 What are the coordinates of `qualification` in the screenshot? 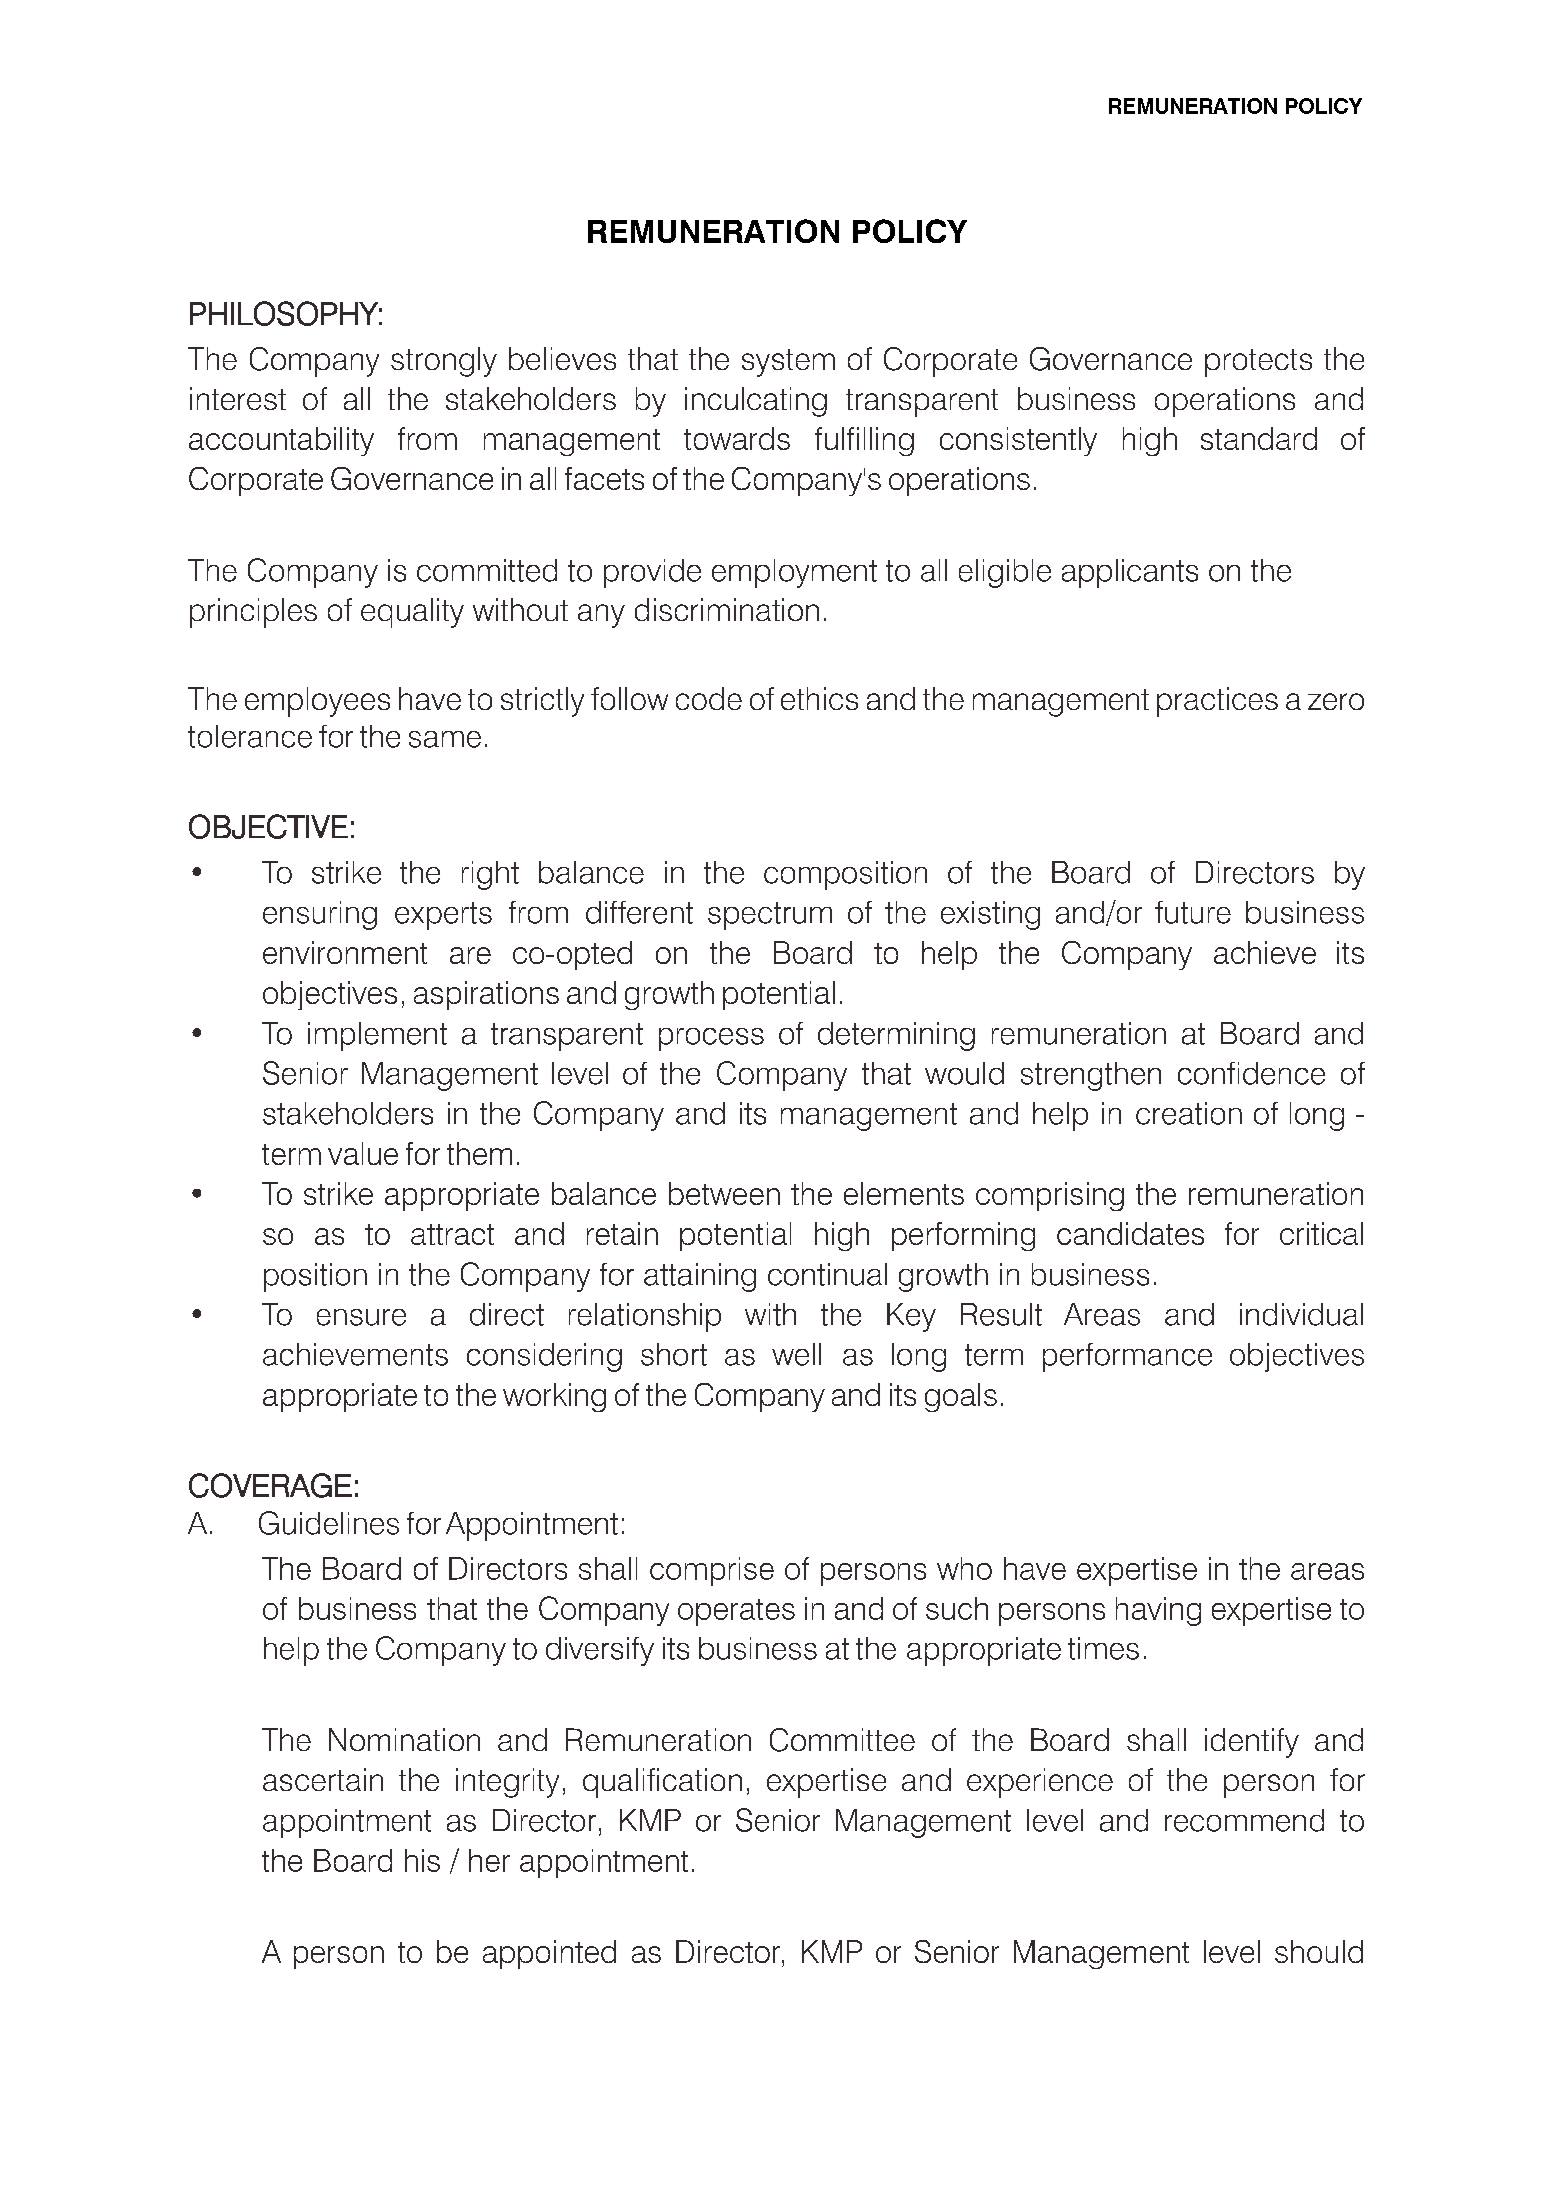 It's located at (662, 1783).
